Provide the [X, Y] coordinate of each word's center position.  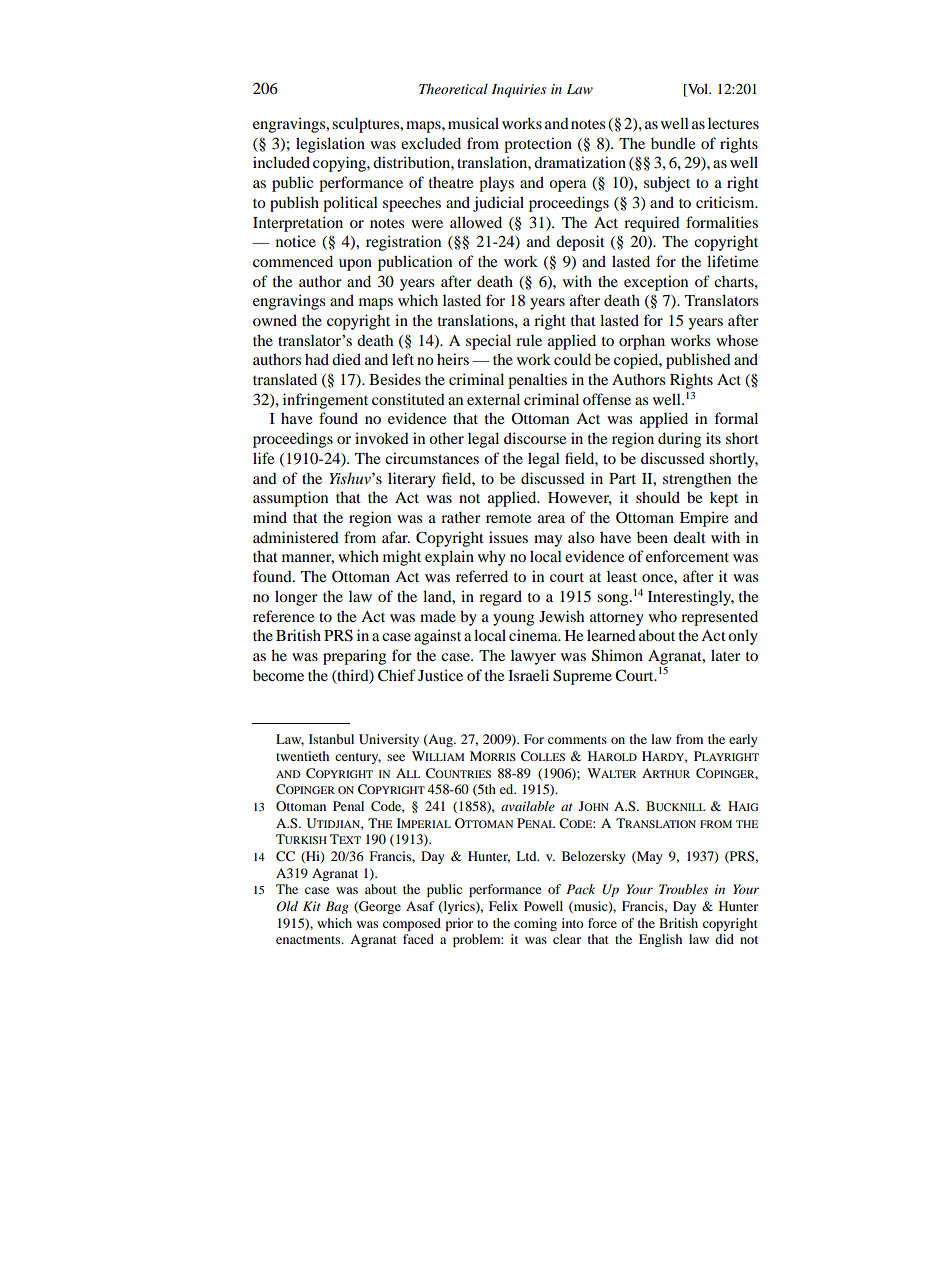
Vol [698, 90]
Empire [704, 519]
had [317, 359]
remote [508, 518]
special [488, 342]
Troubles [683, 889]
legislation [330, 145]
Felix [503, 906]
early [743, 740]
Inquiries [519, 91]
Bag [337, 907]
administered [296, 537]
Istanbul [331, 739]
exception [656, 283]
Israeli [528, 675]
